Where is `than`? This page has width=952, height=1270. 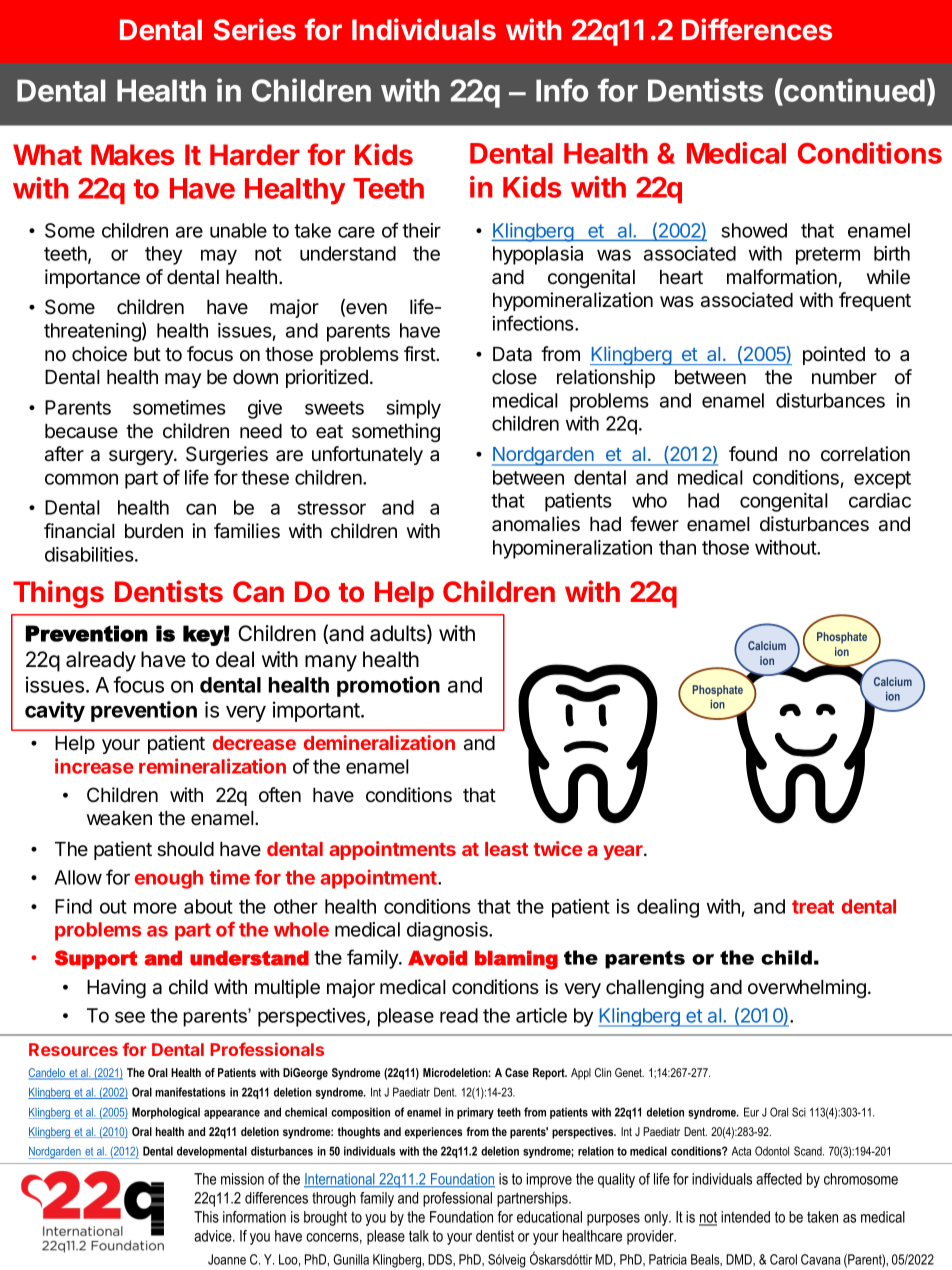
than is located at coordinates (677, 547).
